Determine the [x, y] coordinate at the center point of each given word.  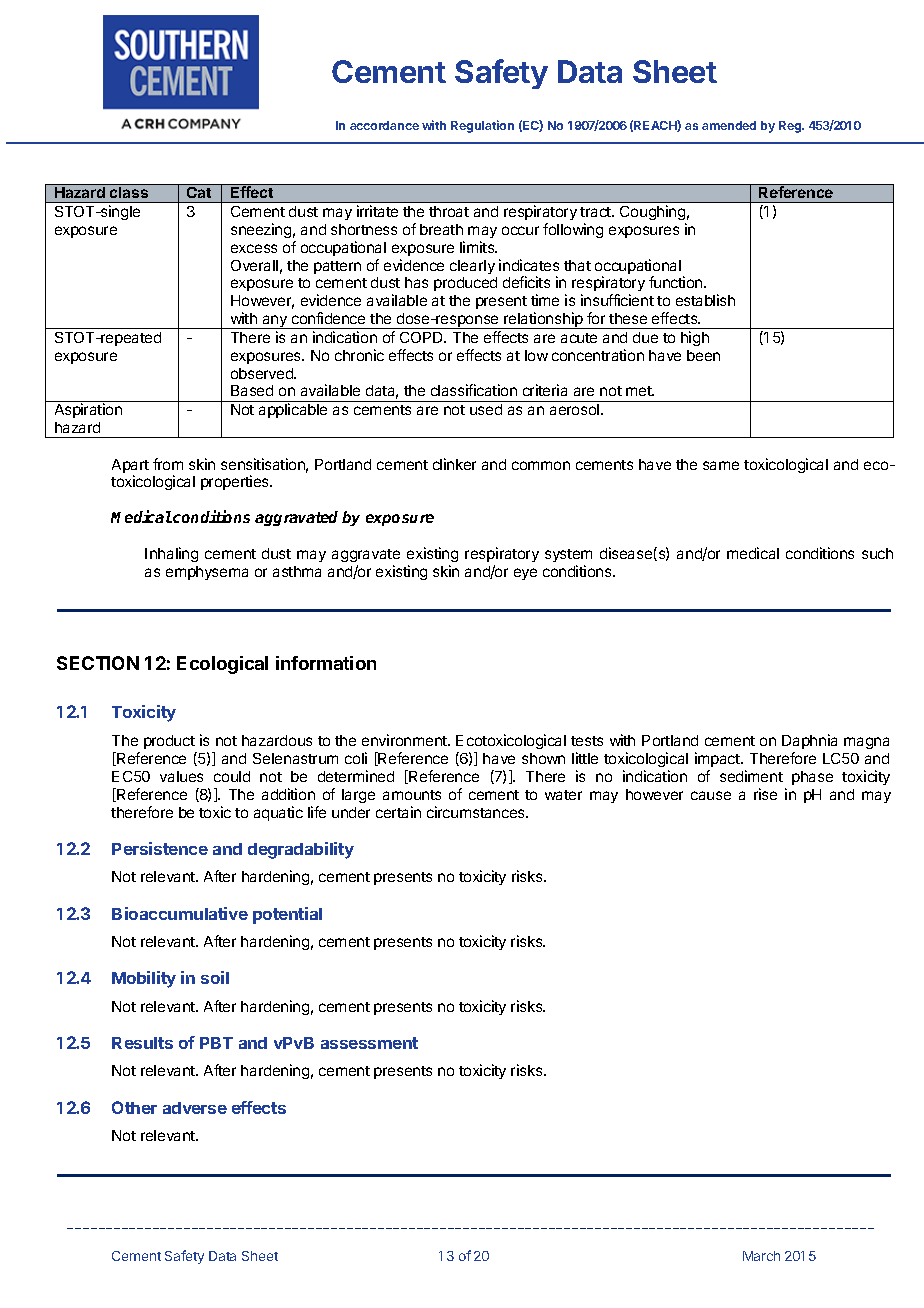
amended [729, 125]
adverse [195, 1108]
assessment [369, 1043]
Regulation [482, 126]
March [761, 1256]
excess [254, 248]
